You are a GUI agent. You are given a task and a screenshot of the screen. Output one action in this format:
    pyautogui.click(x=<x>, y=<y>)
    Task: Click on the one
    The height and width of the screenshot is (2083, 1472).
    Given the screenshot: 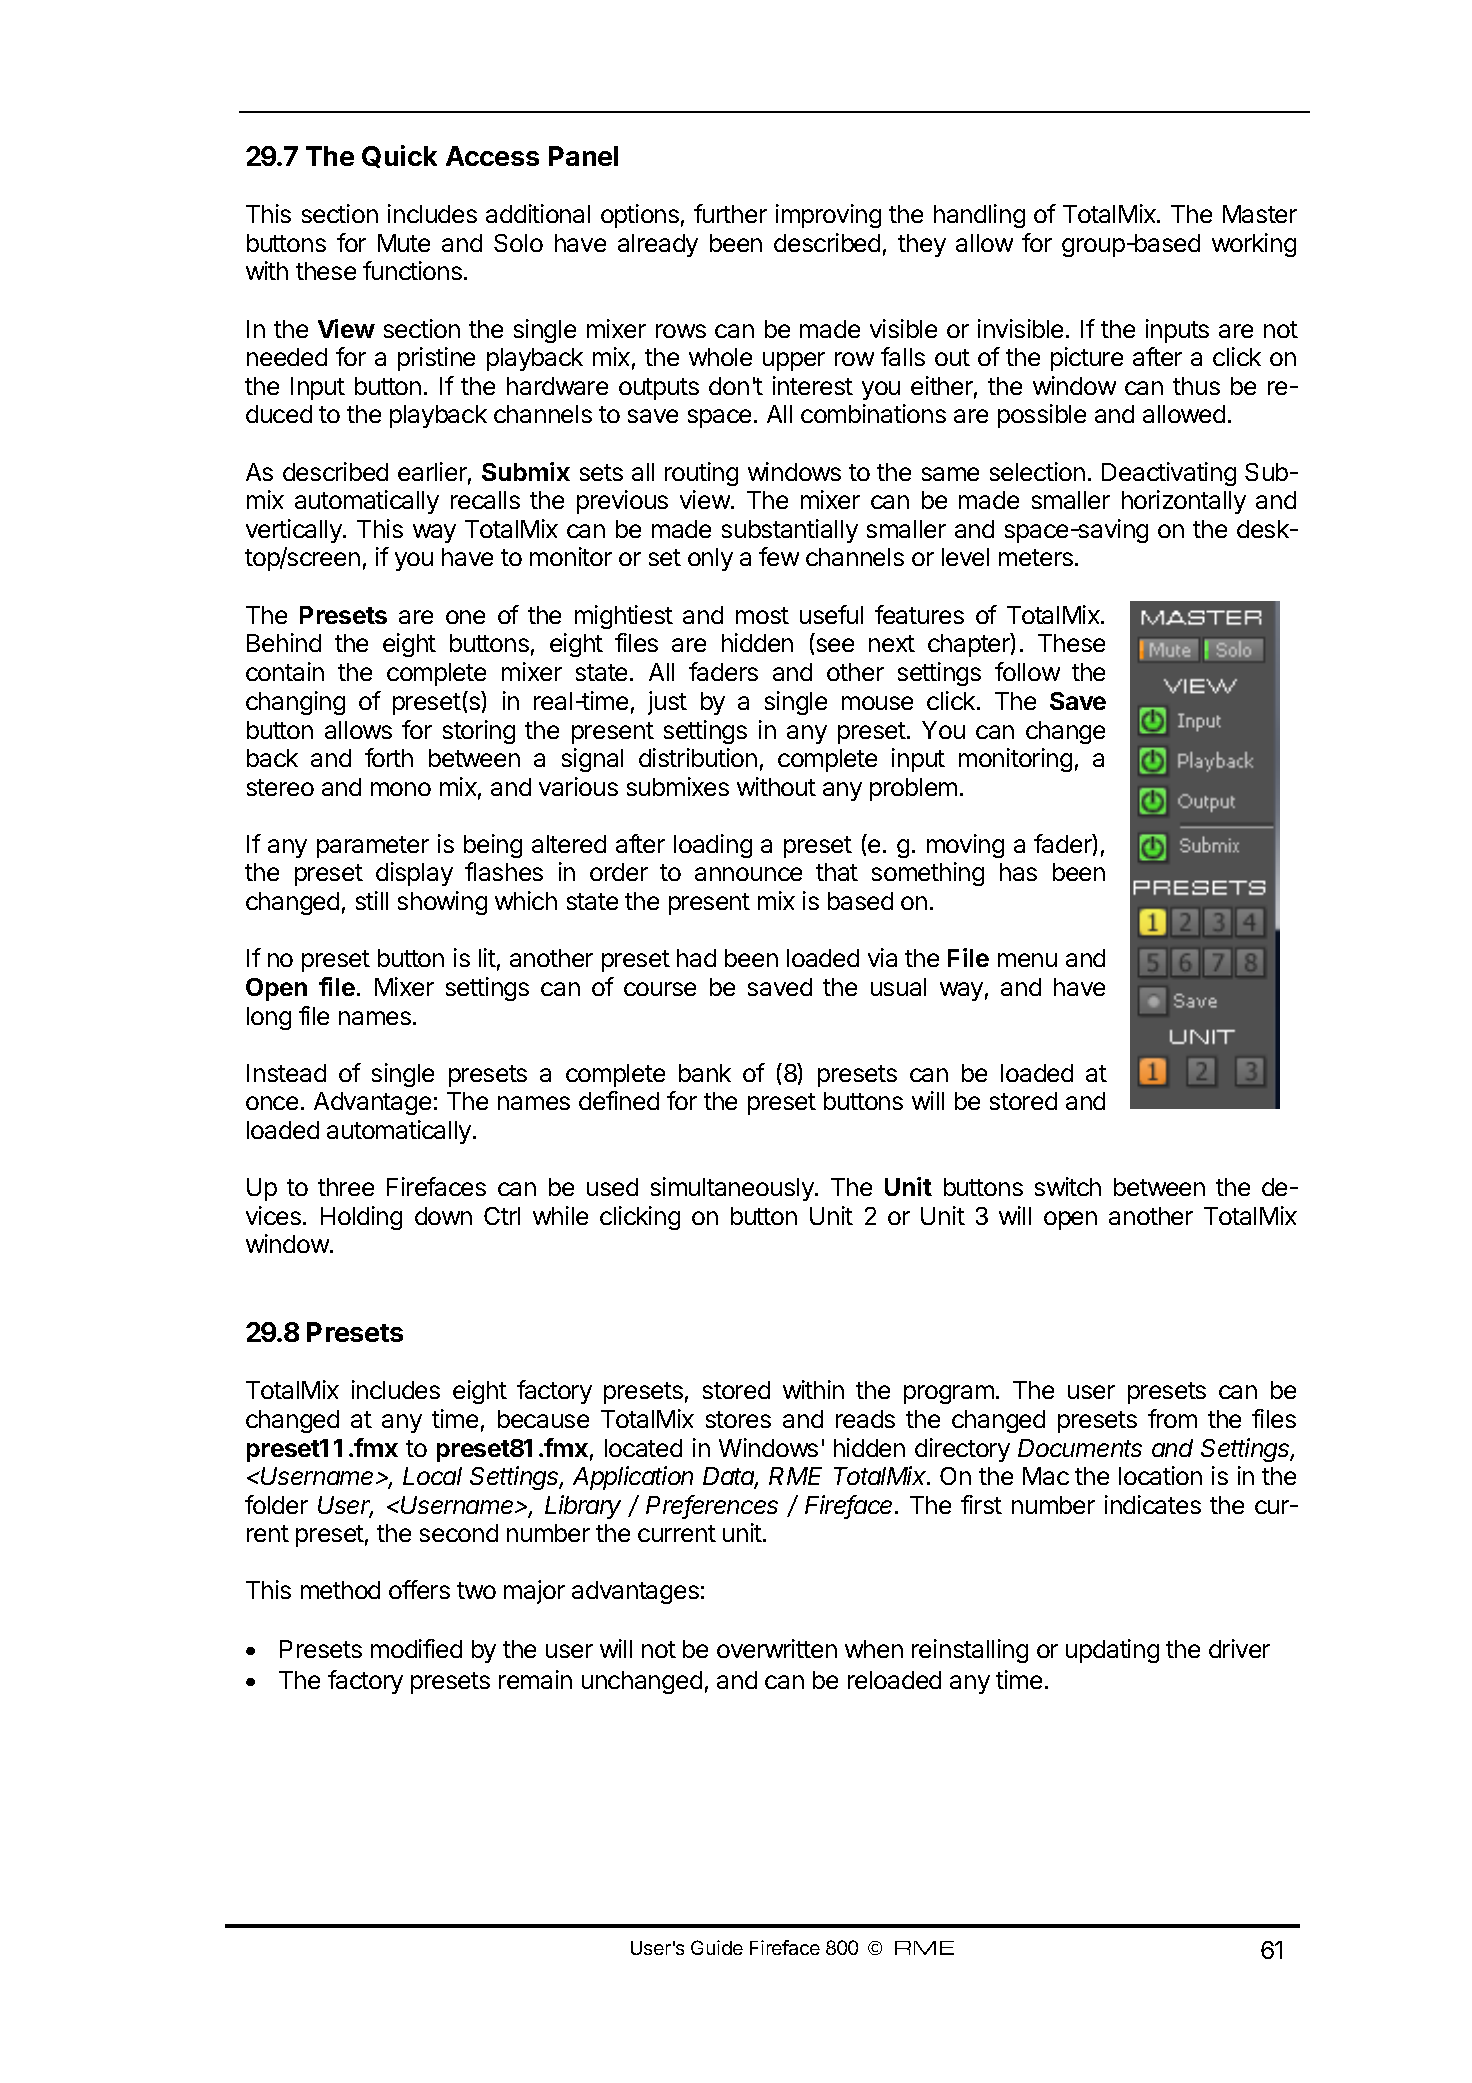 What is the action you would take?
    pyautogui.click(x=465, y=617)
